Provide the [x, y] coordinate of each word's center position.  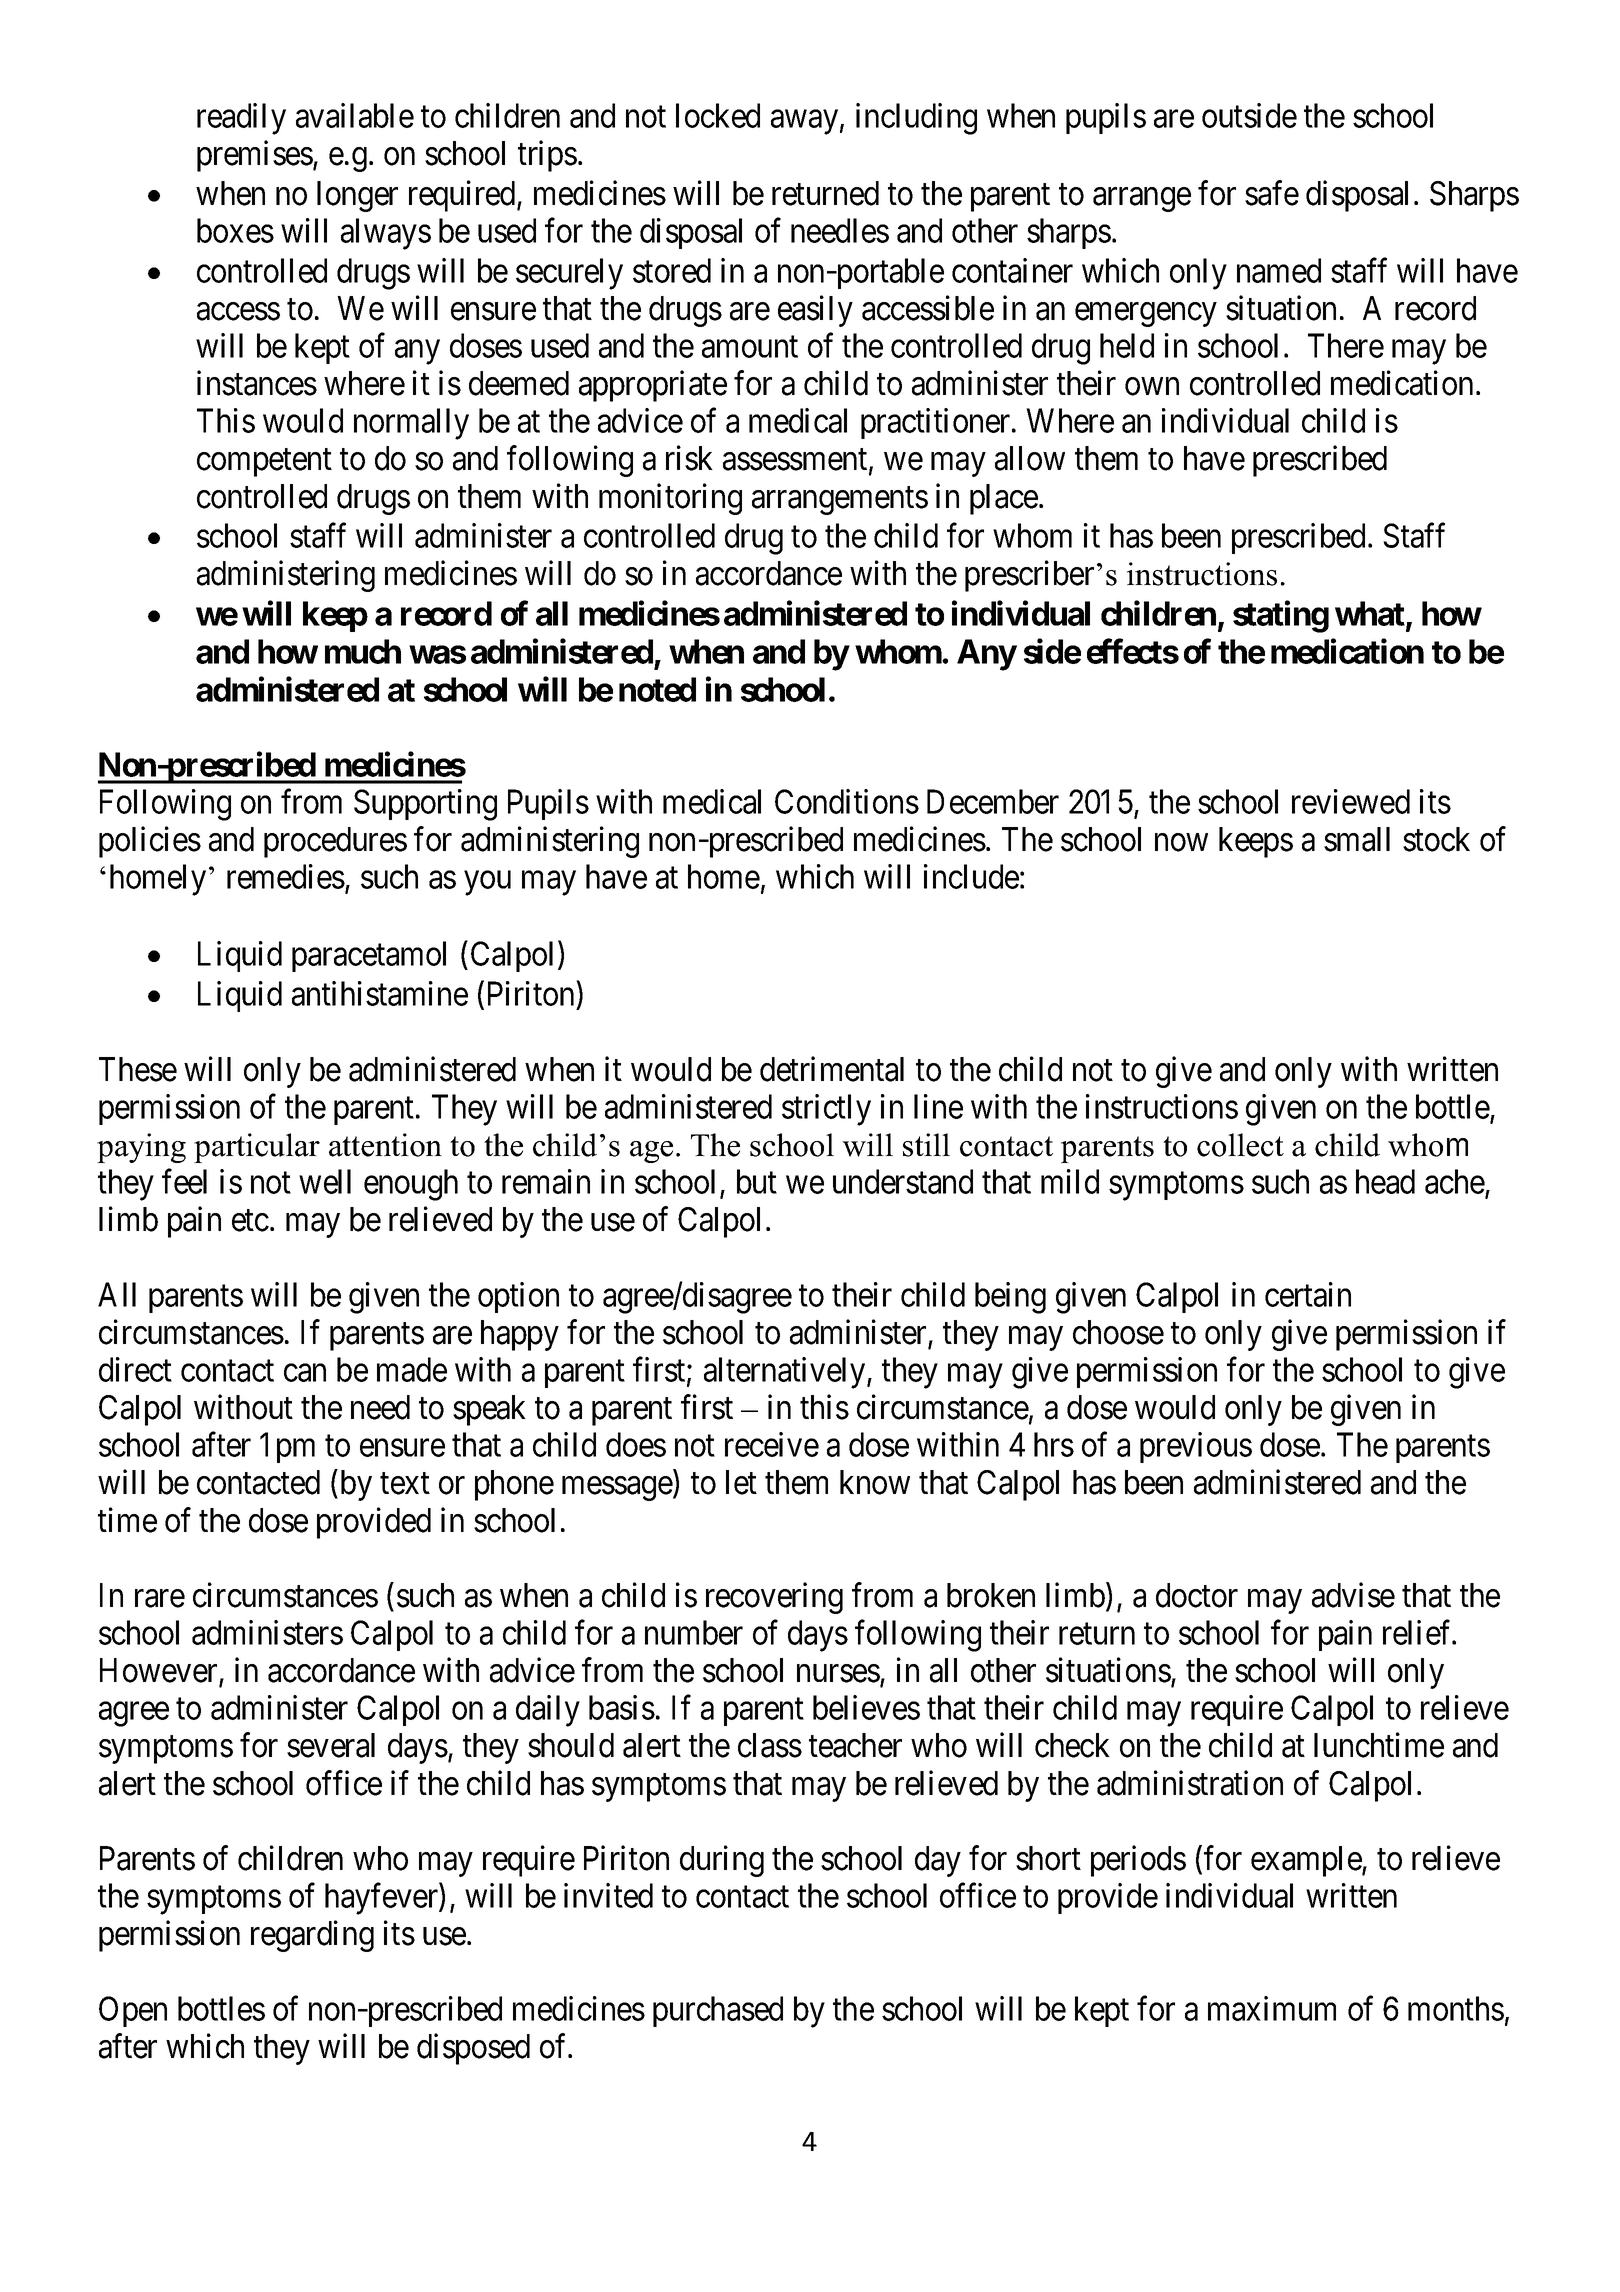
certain [1308, 1294]
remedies [286, 876]
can [305, 1373]
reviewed [1351, 801]
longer [357, 196]
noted [657, 689]
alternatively [786, 1373]
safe [1272, 193]
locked [718, 115]
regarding [312, 1936]
